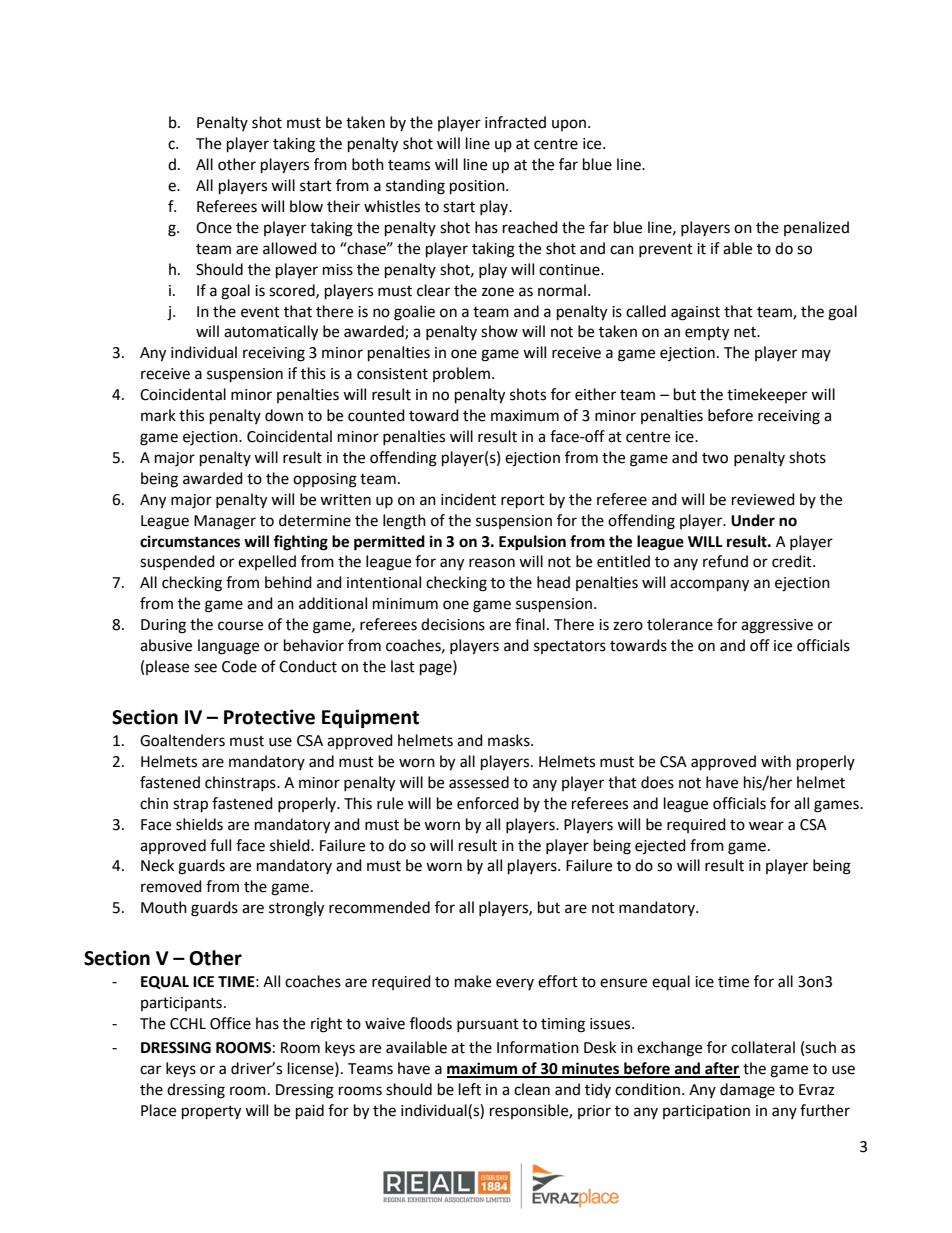 The width and height of the screenshot is (952, 1233). Describe the element at coordinates (214, 228) in the screenshot. I see `Once` at that location.
